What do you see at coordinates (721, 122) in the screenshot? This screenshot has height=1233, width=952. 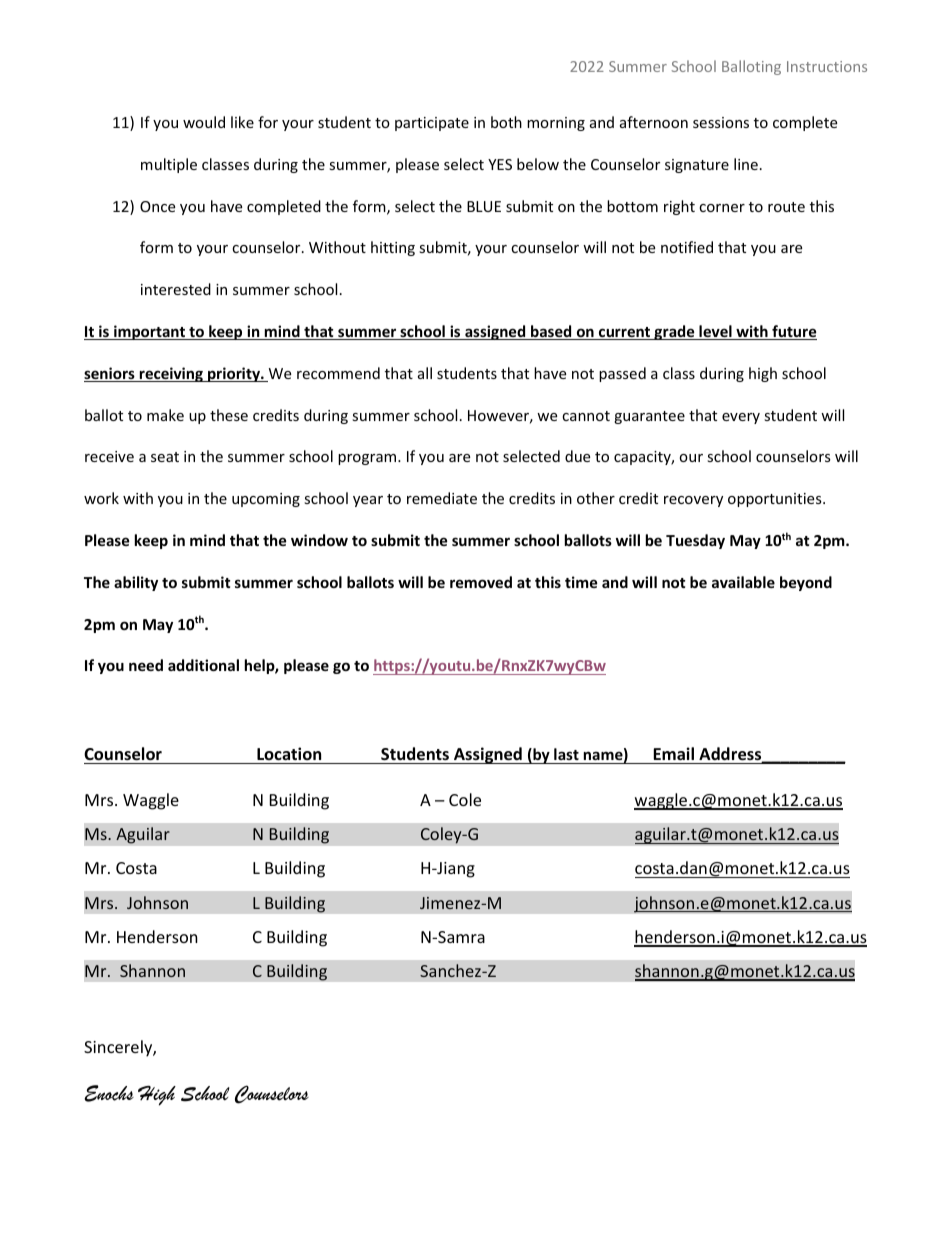 I see `sessions` at bounding box center [721, 122].
